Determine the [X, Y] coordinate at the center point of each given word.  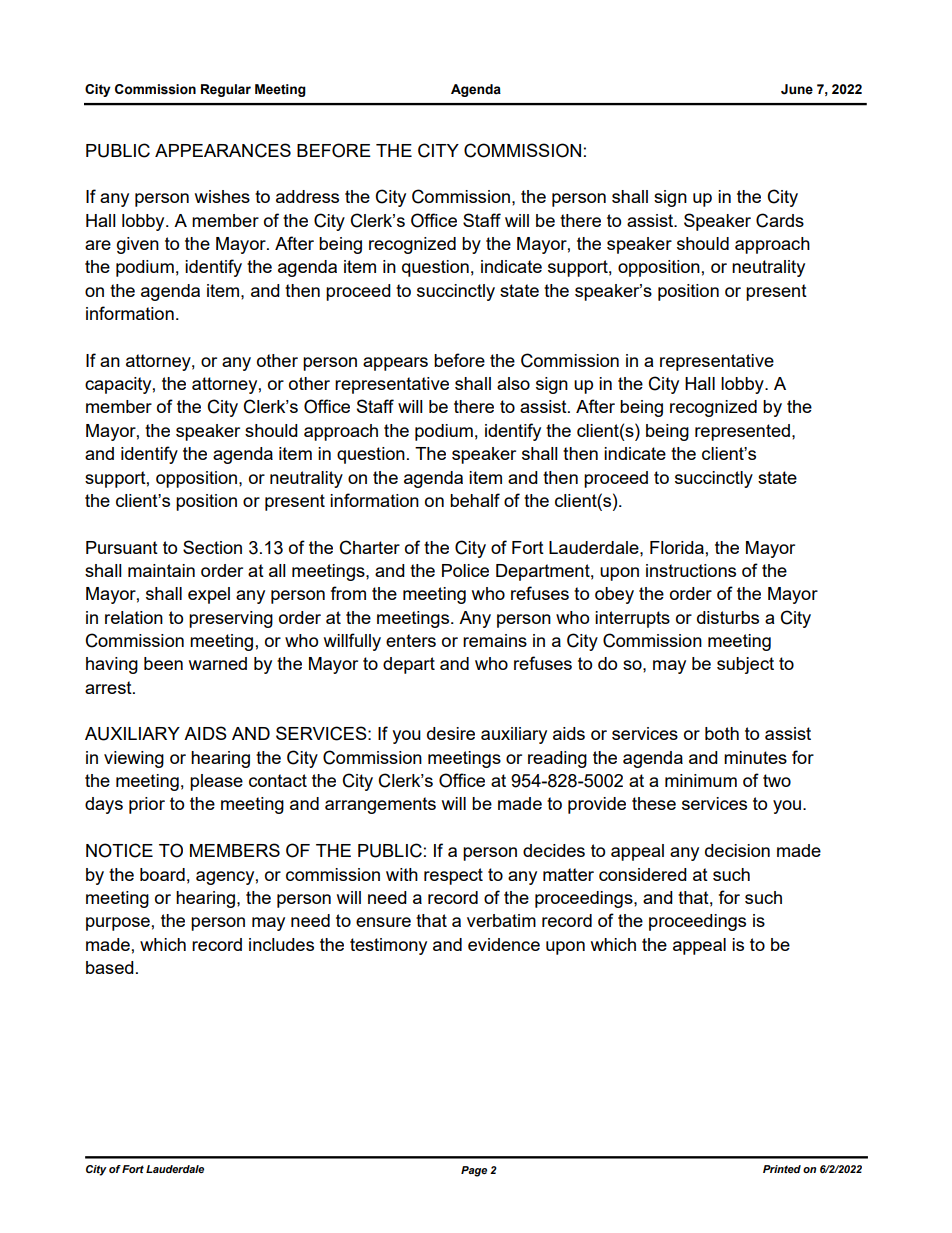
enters [411, 640]
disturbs [728, 617]
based [110, 967]
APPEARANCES [223, 150]
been [163, 663]
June [797, 89]
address [307, 196]
